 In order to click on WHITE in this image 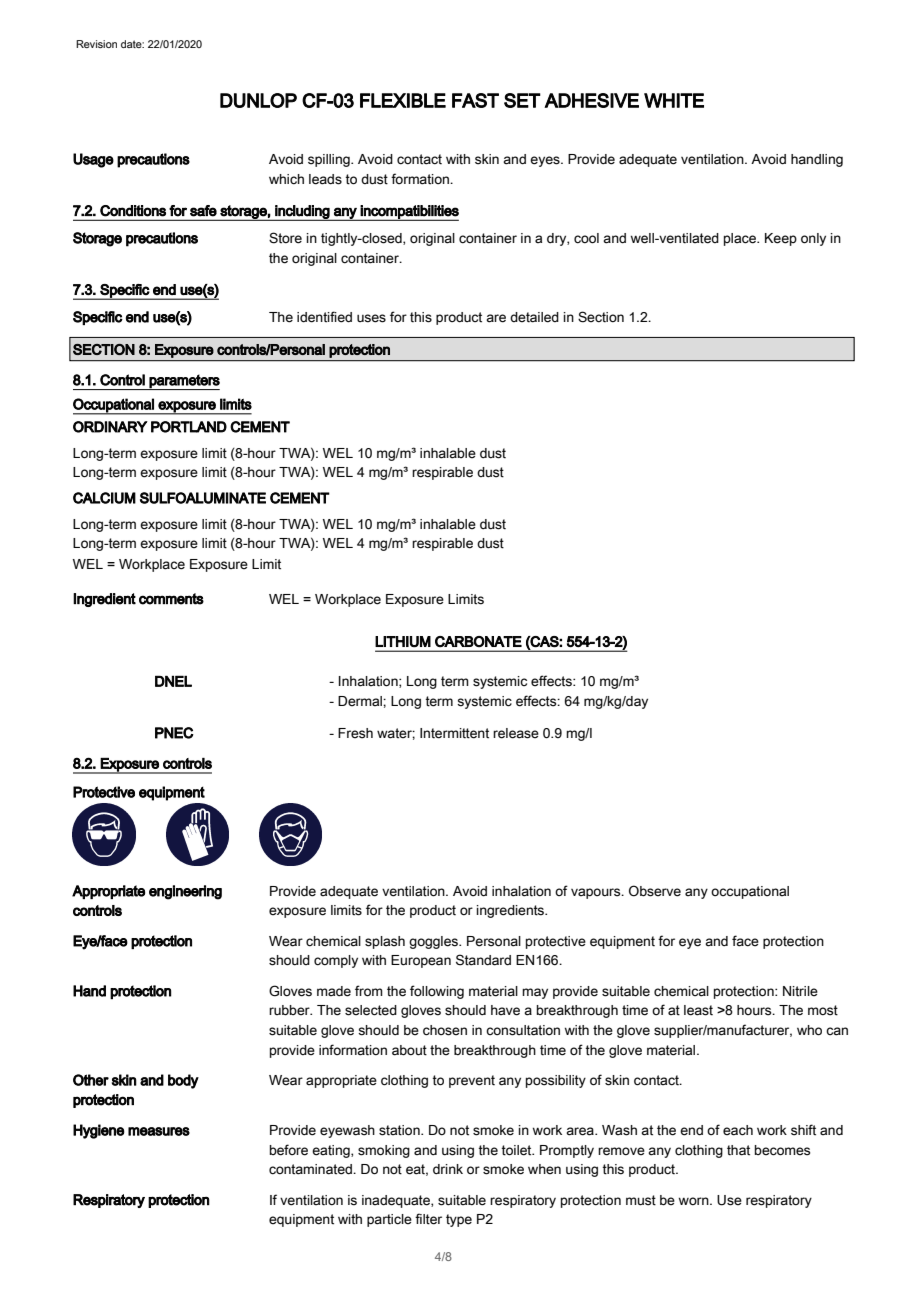, I will do `click(674, 100)`.
